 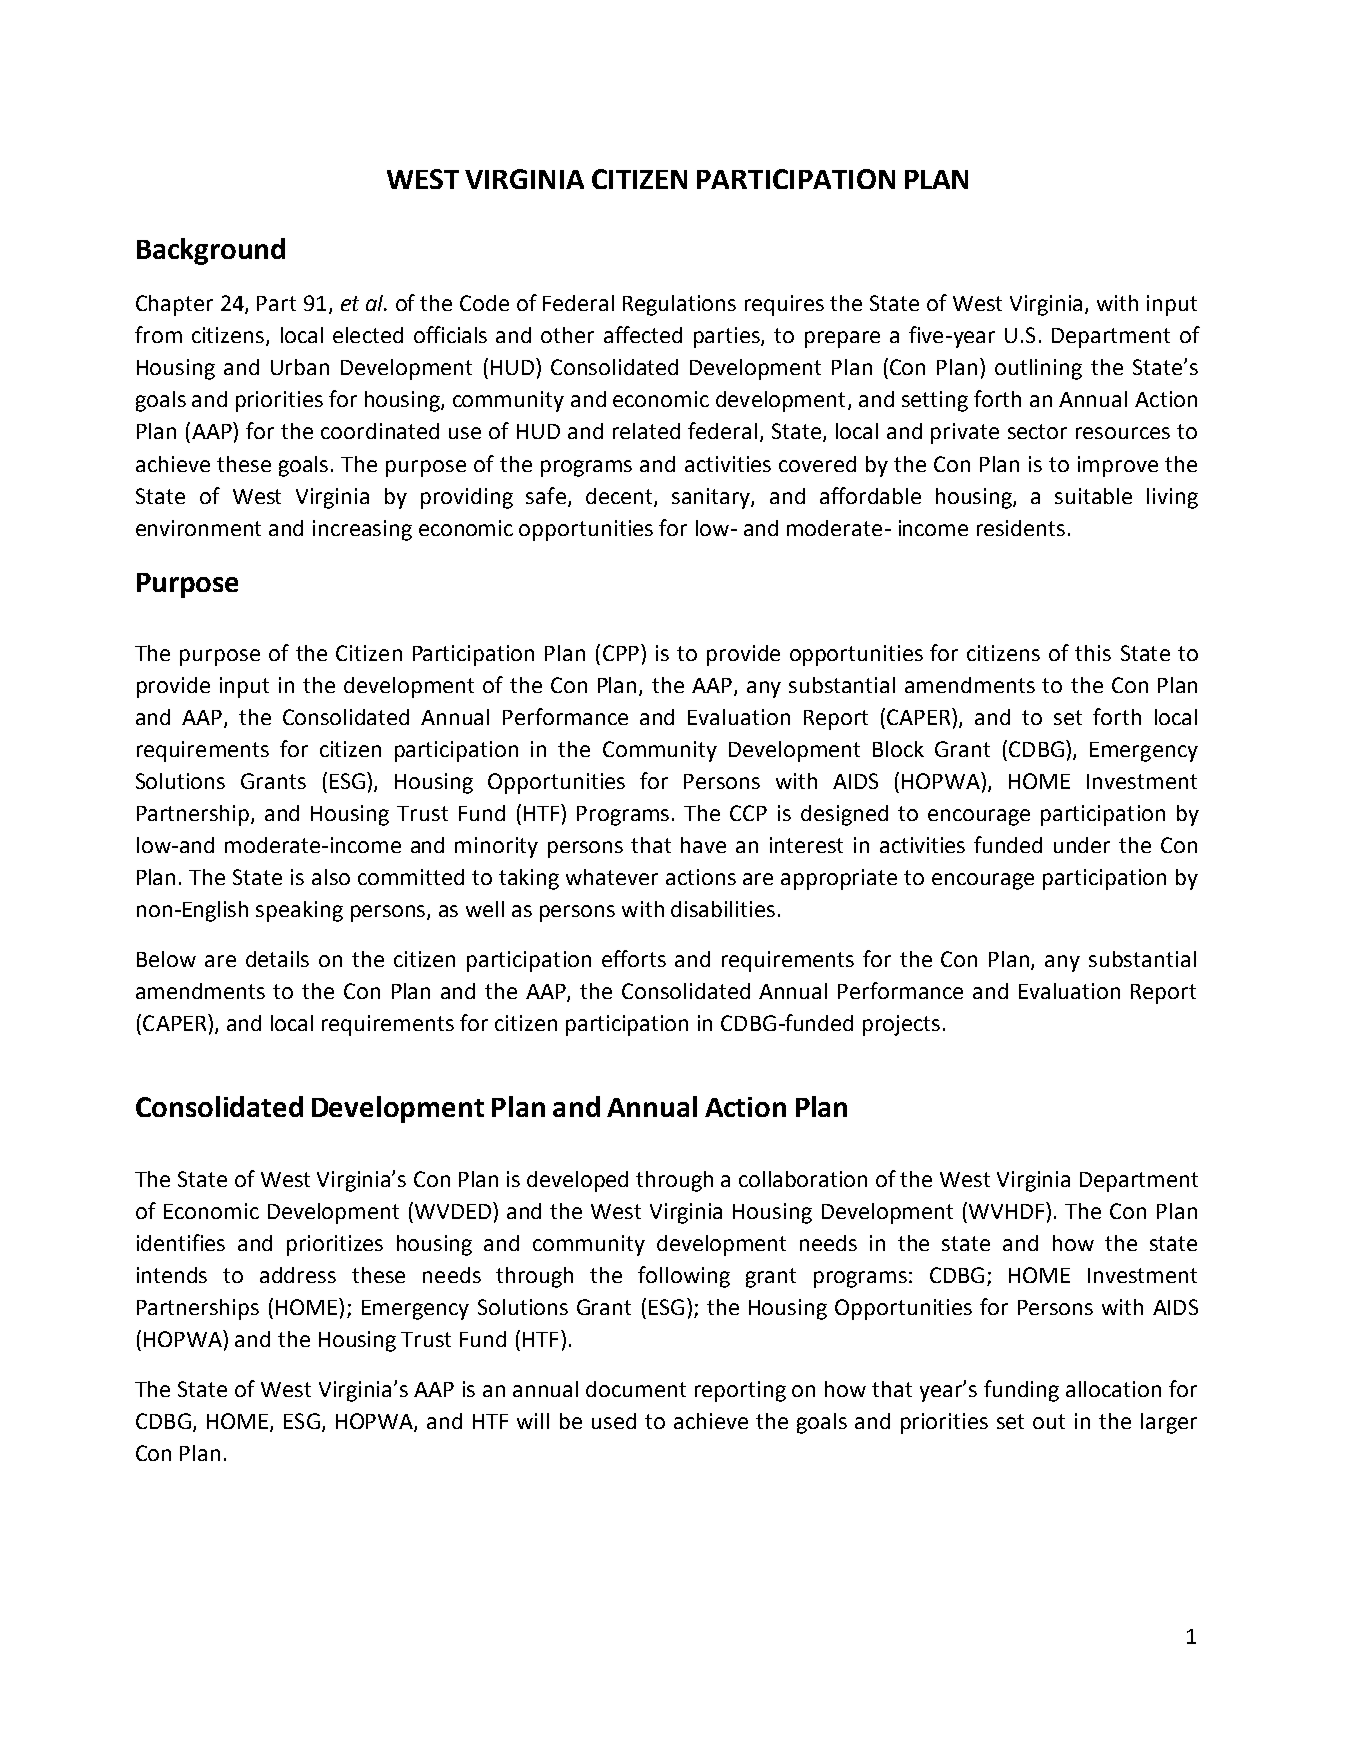 I want to click on have, so click(x=703, y=845).
